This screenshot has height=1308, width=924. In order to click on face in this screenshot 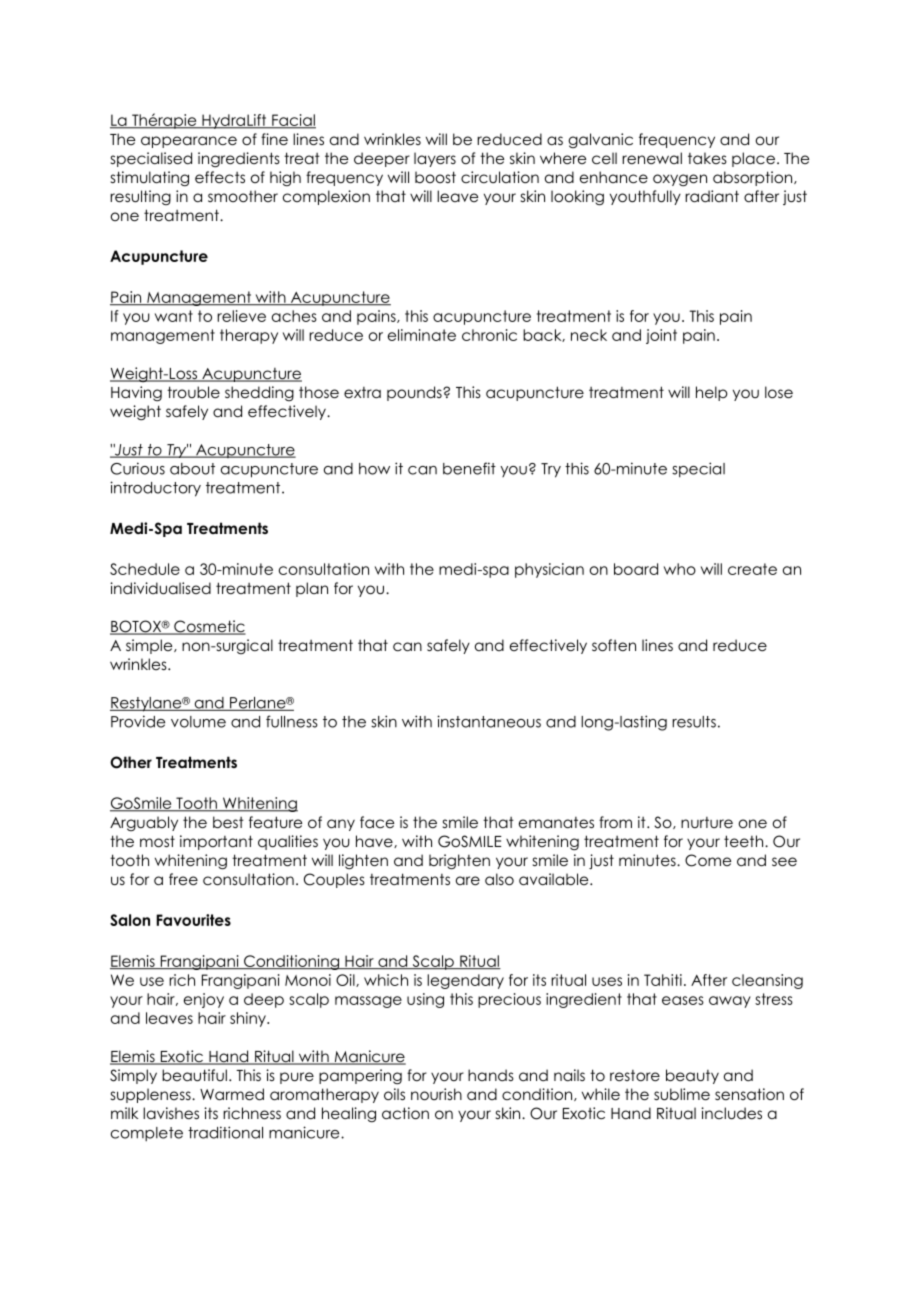, I will do `click(377, 822)`.
